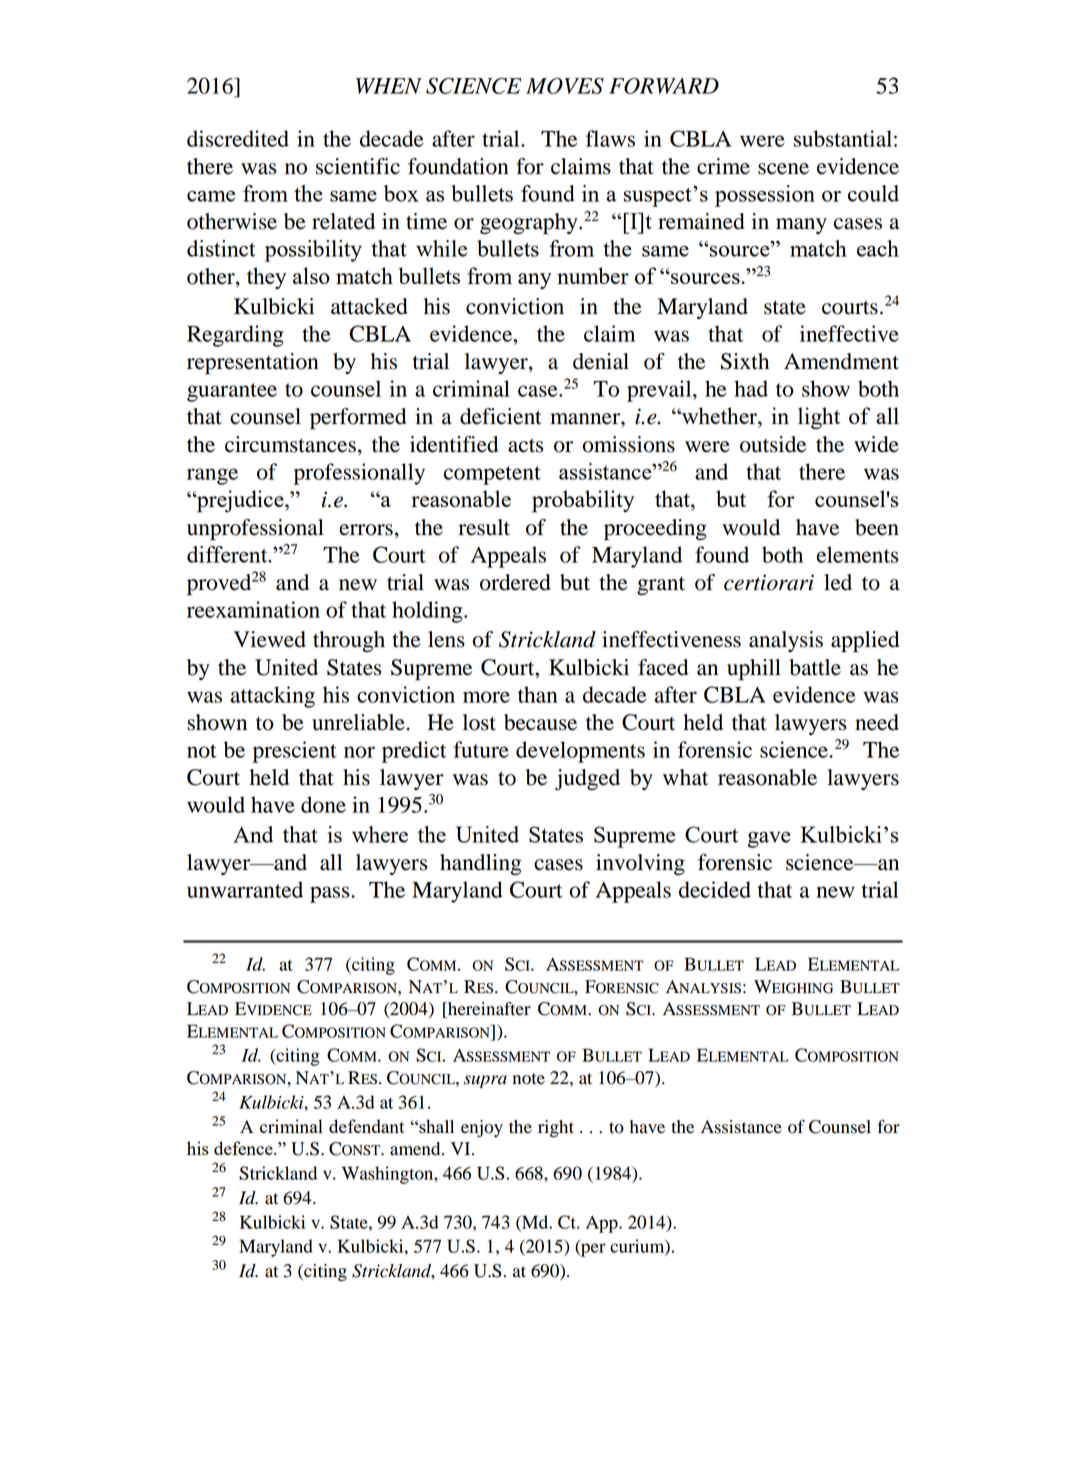  I want to click on Viewed, so click(269, 639).
